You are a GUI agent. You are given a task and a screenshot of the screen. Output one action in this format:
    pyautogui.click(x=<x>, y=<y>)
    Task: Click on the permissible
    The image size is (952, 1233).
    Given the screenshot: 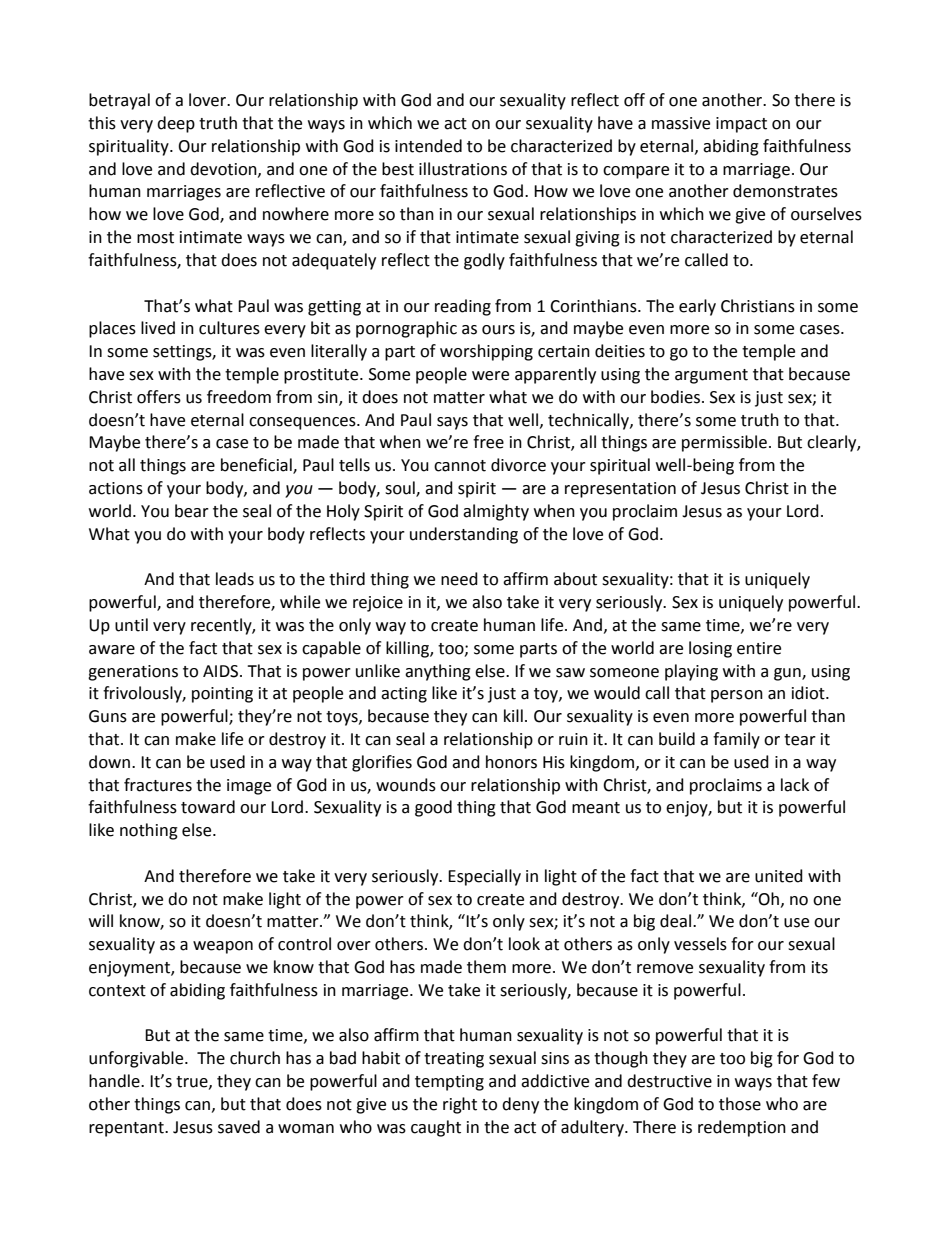 What is the action you would take?
    pyautogui.click(x=724, y=443)
